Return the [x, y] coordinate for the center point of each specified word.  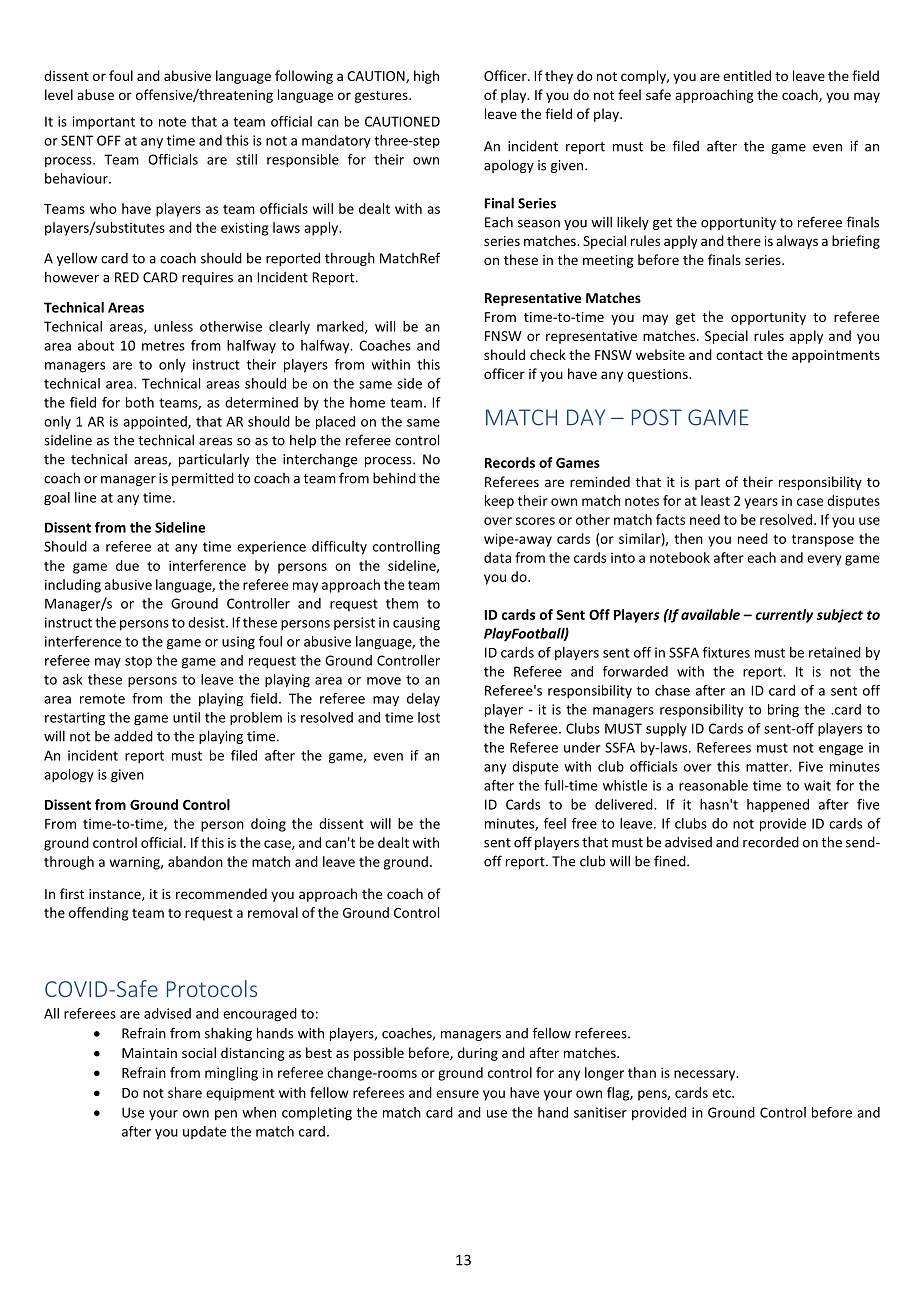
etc [722, 1093]
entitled [747, 75]
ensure [457, 1094]
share [185, 1092]
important [104, 123]
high [426, 77]
